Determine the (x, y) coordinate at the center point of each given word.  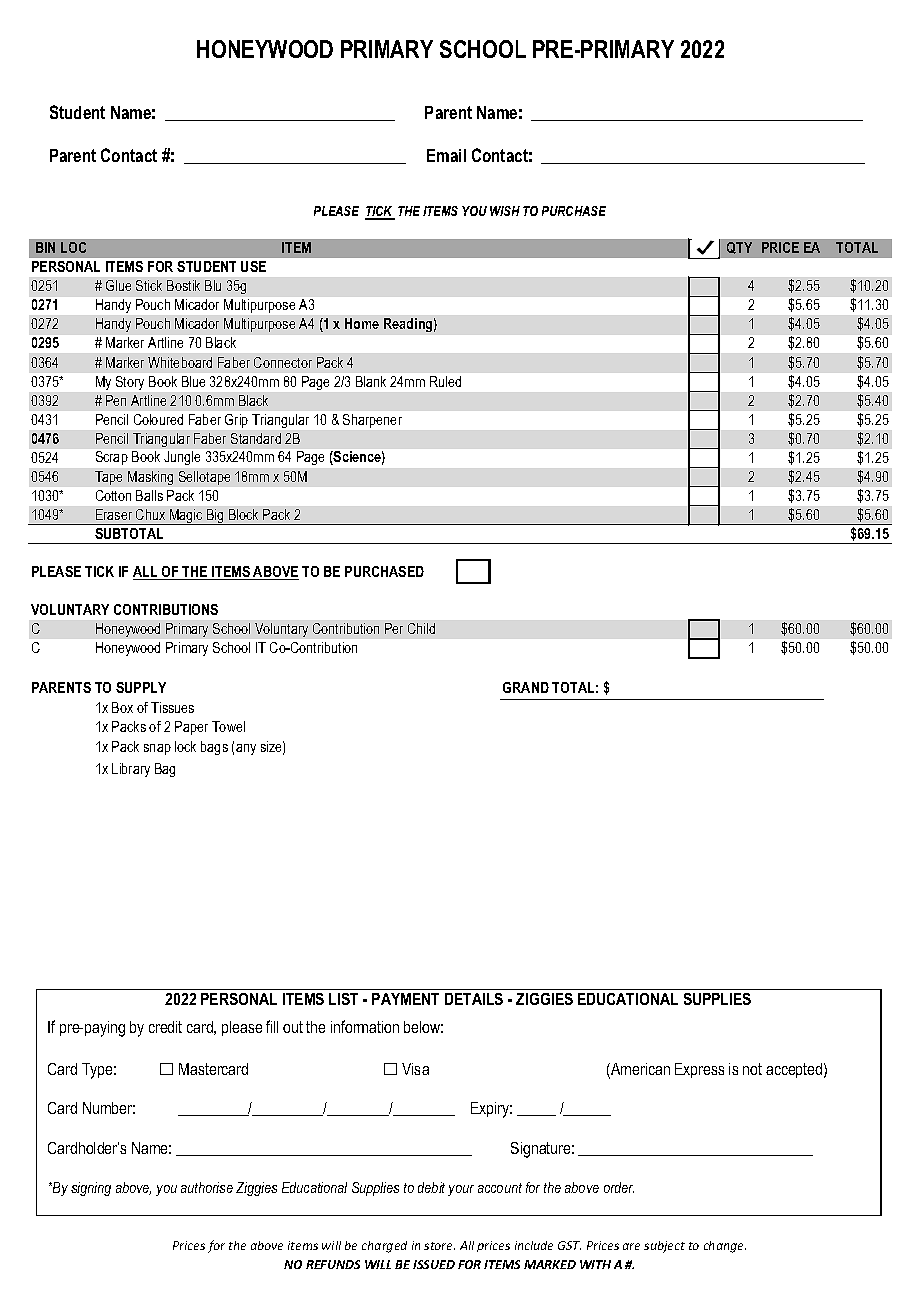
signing (91, 1189)
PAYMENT (405, 999)
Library (131, 770)
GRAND (526, 687)
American (639, 1070)
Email (446, 155)
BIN (45, 247)
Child (421, 628)
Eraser (114, 514)
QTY (739, 248)
